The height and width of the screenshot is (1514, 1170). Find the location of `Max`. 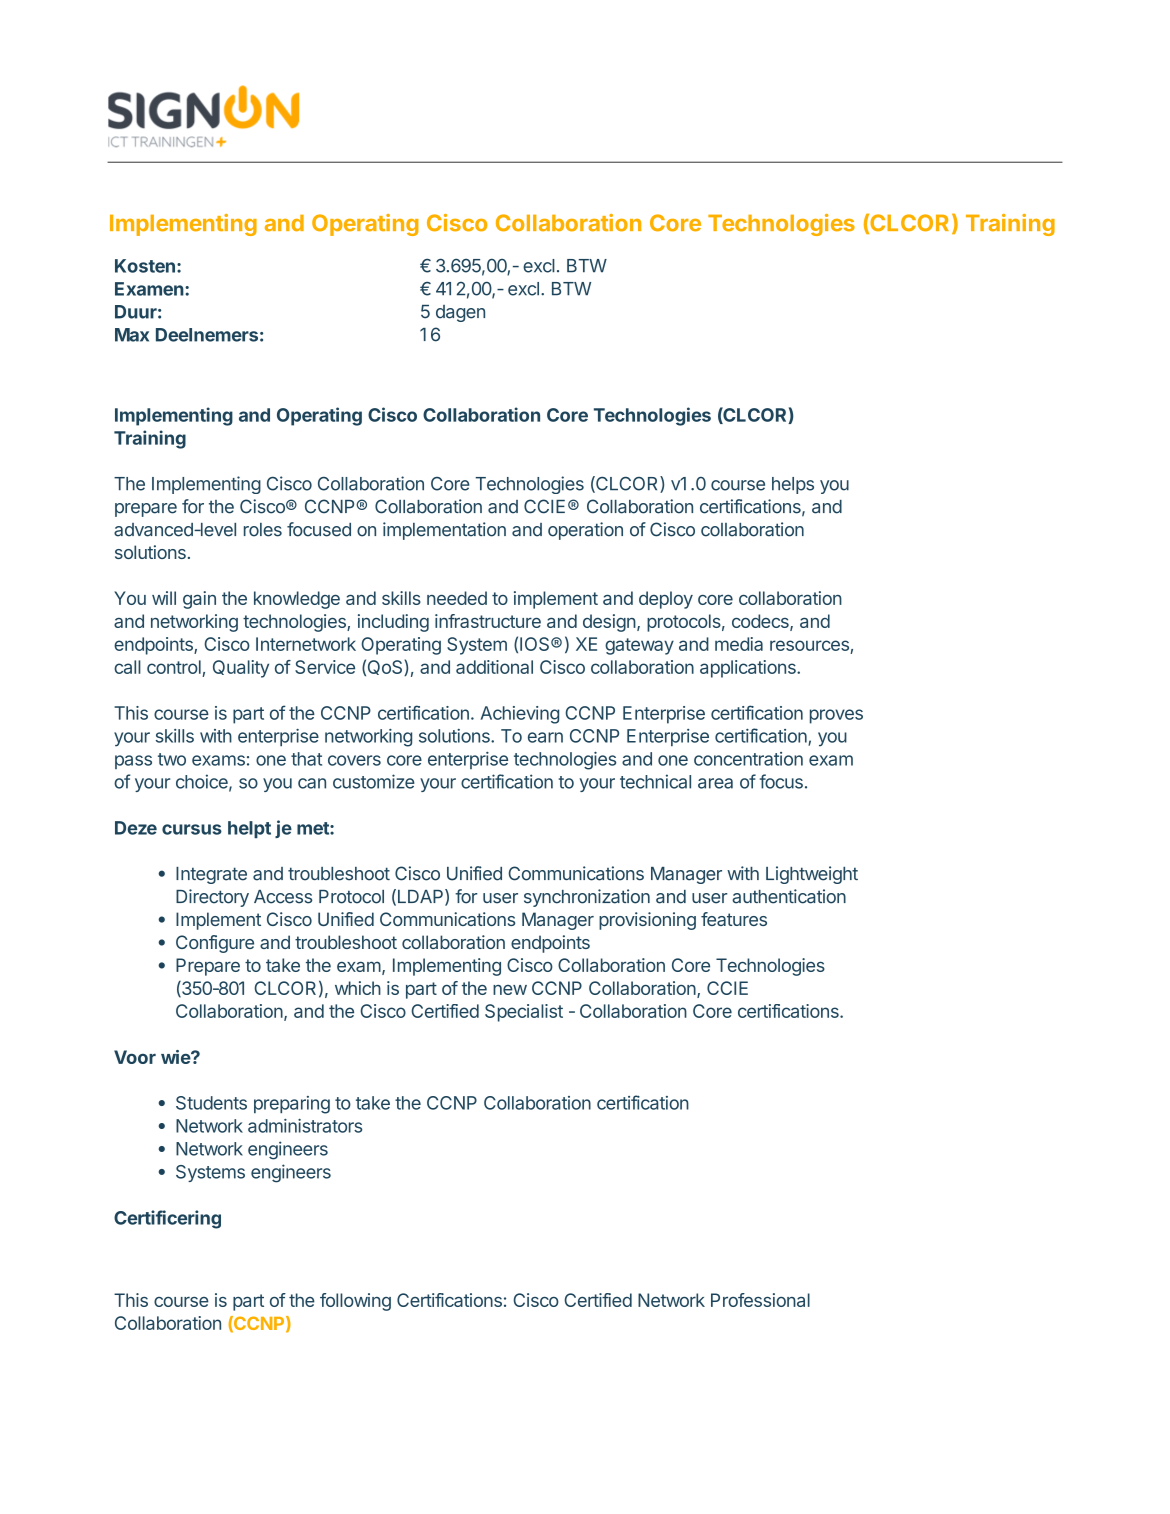

Max is located at coordinates (132, 335).
